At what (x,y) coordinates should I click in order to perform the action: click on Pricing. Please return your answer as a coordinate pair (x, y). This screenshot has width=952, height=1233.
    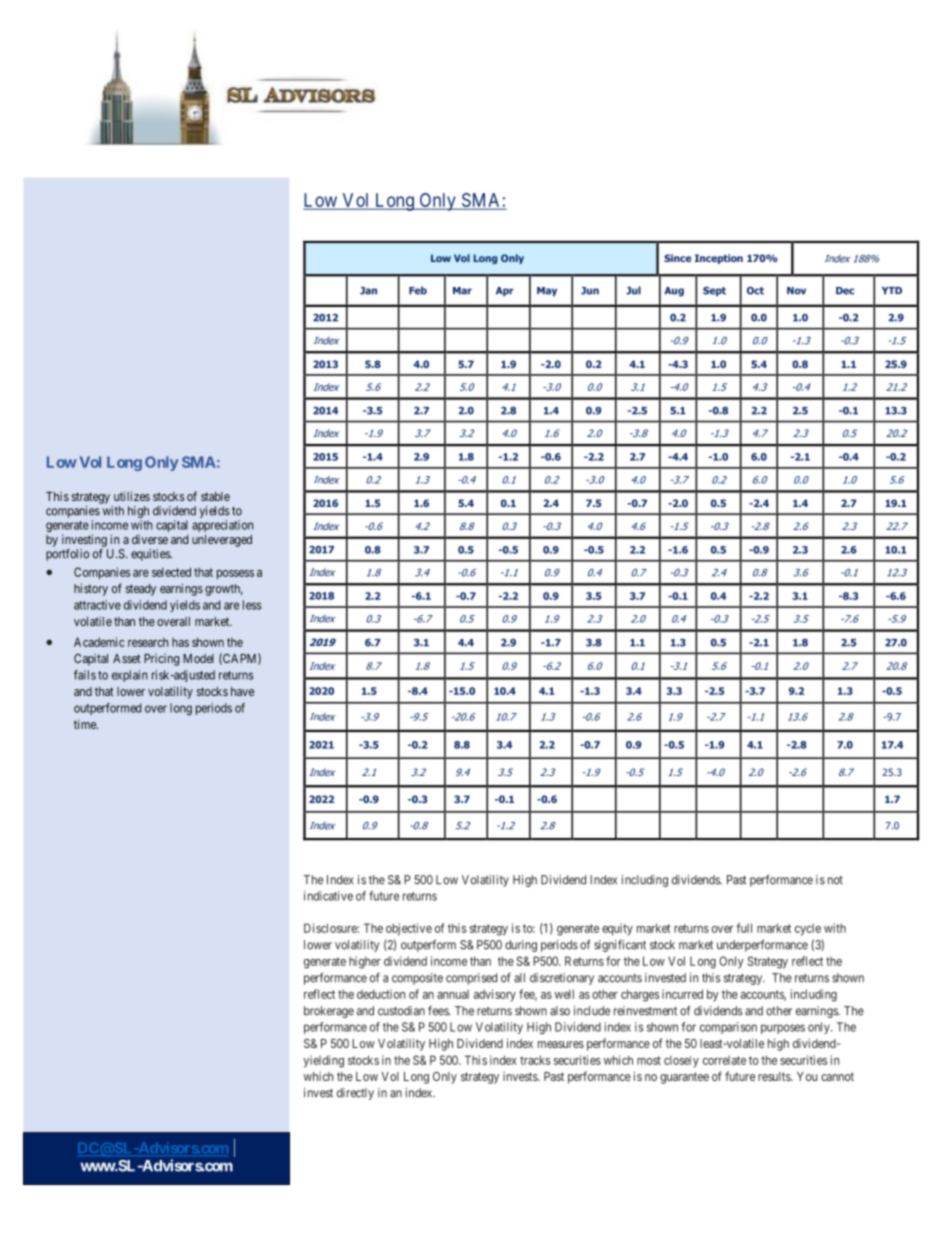
    Looking at the image, I should click on (161, 660).
